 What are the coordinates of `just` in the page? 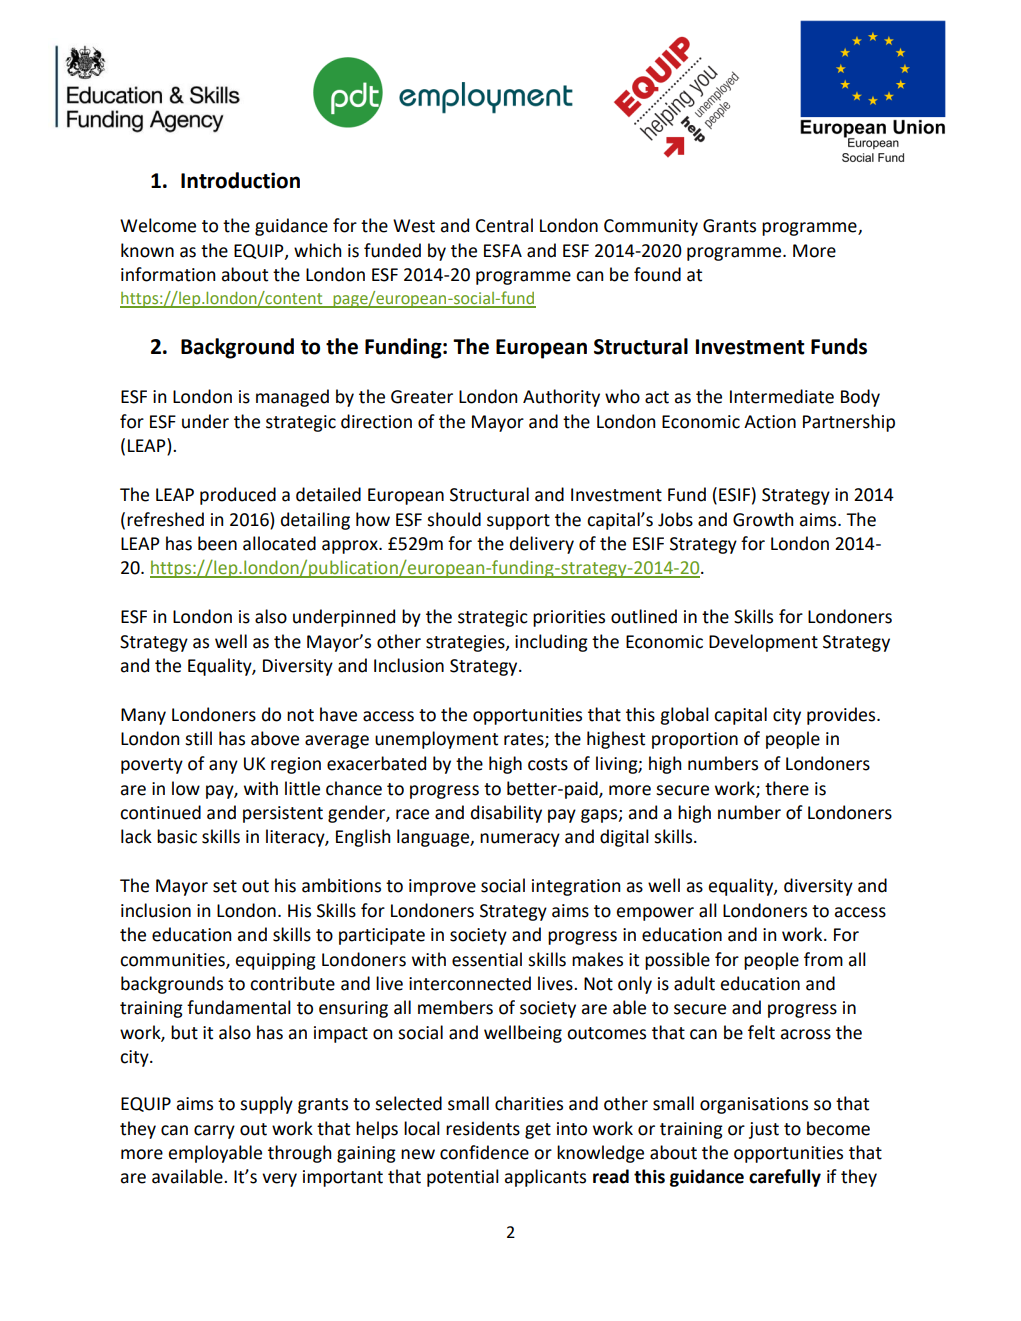 It's located at (764, 1130).
